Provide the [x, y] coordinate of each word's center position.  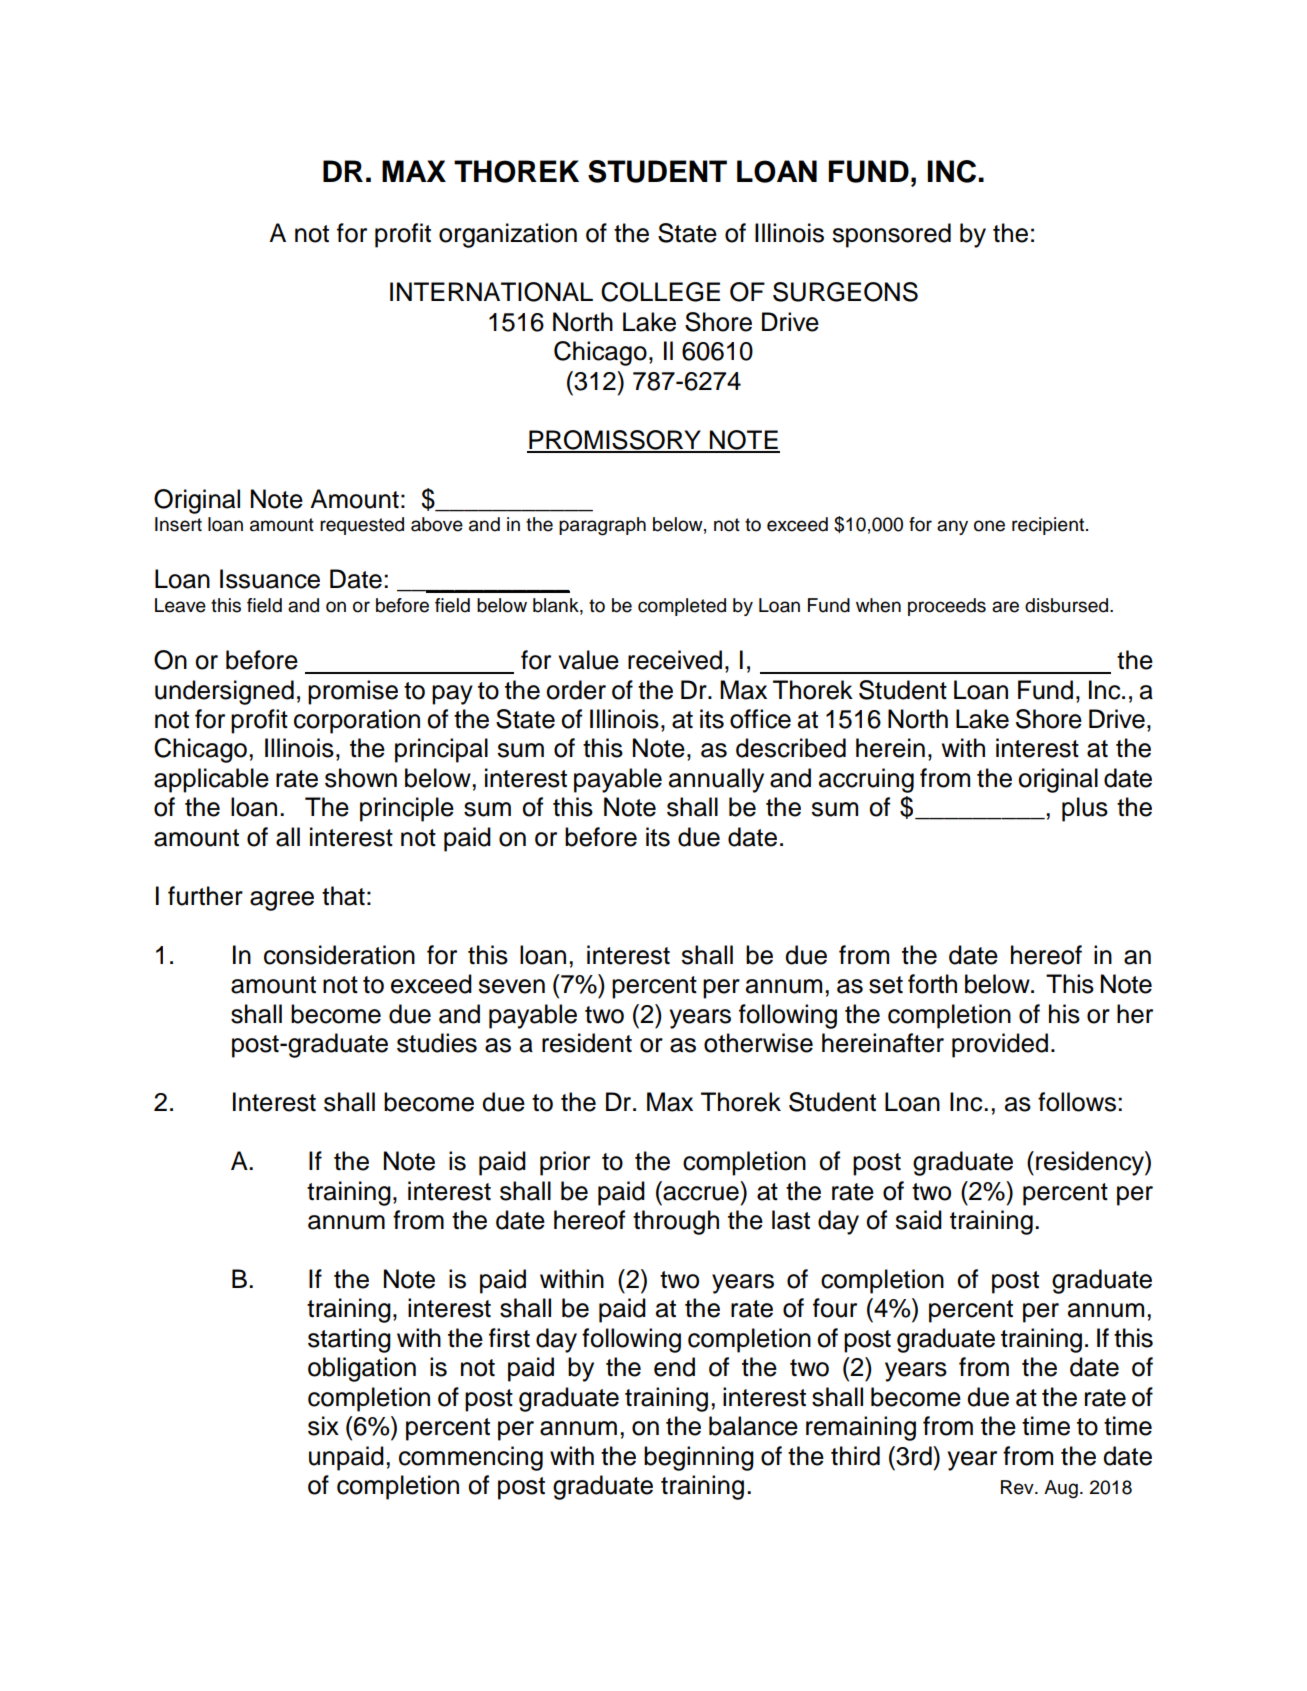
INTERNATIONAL [491, 292]
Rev [1018, 1487]
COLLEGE [660, 292]
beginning [699, 1458]
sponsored [891, 235]
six [323, 1426]
